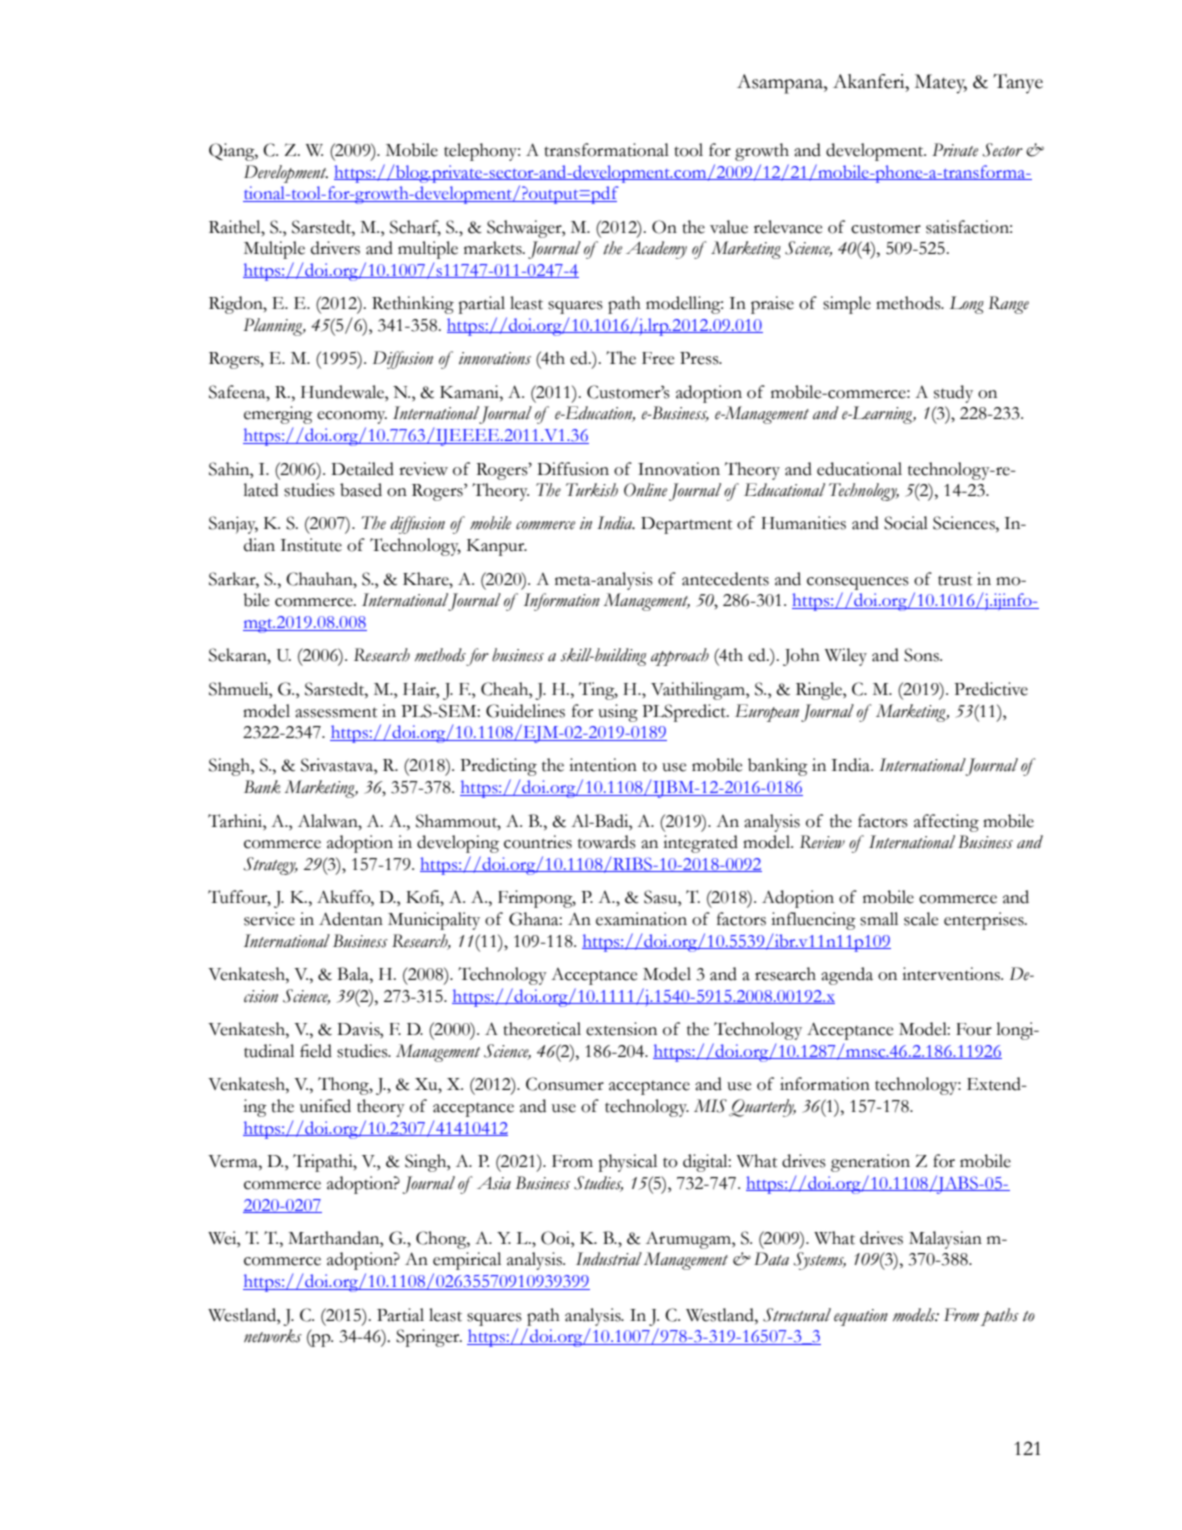 This screenshot has height=1530, width=1182. What do you see at coordinates (952, 974) in the screenshot?
I see `interventions` at bounding box center [952, 974].
